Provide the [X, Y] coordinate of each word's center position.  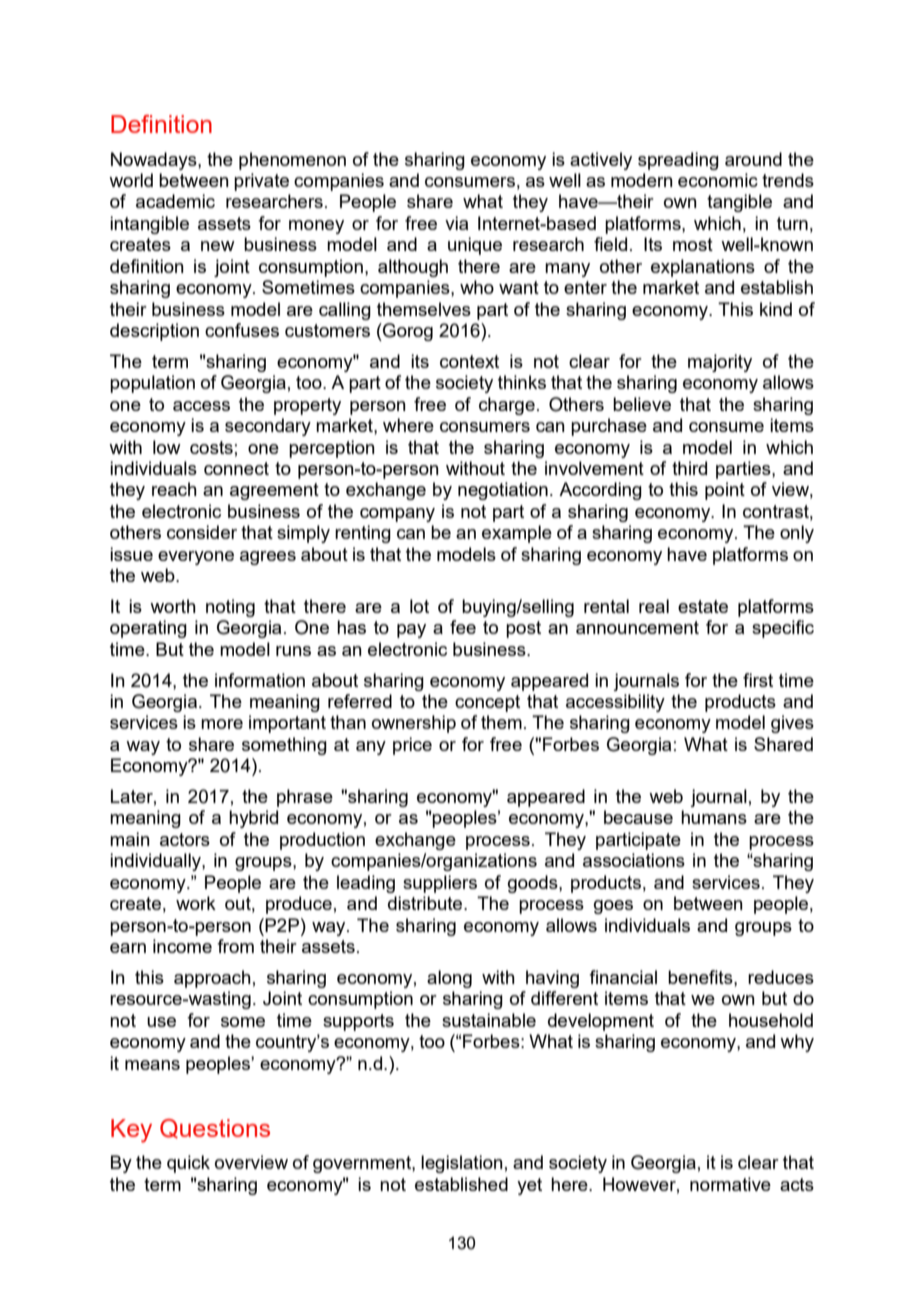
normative [730, 1184]
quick [188, 1164]
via [456, 223]
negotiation [503, 491]
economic [718, 180]
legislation [462, 1164]
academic [175, 201]
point [725, 491]
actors [185, 839]
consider [202, 532]
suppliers [440, 884]
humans [714, 817]
